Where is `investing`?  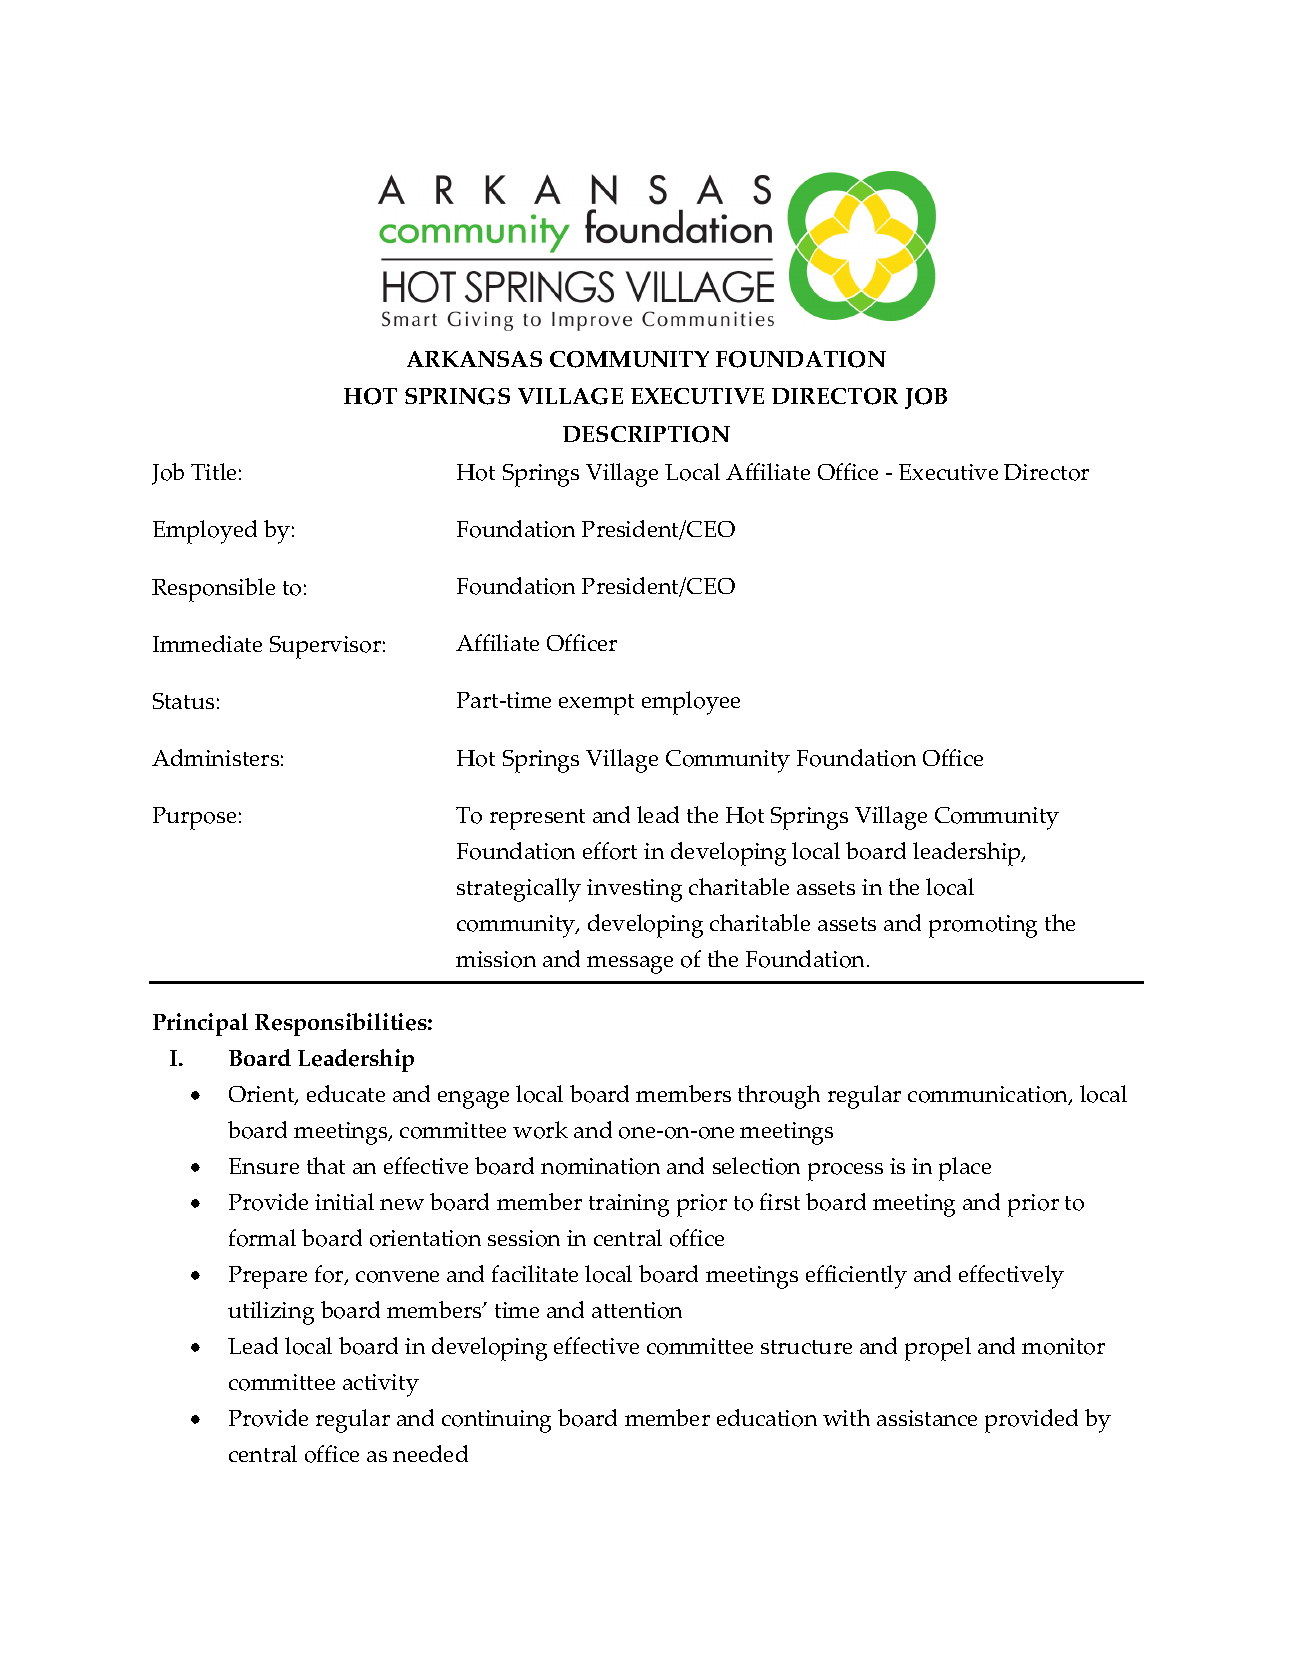
investing is located at coordinates (634, 890).
